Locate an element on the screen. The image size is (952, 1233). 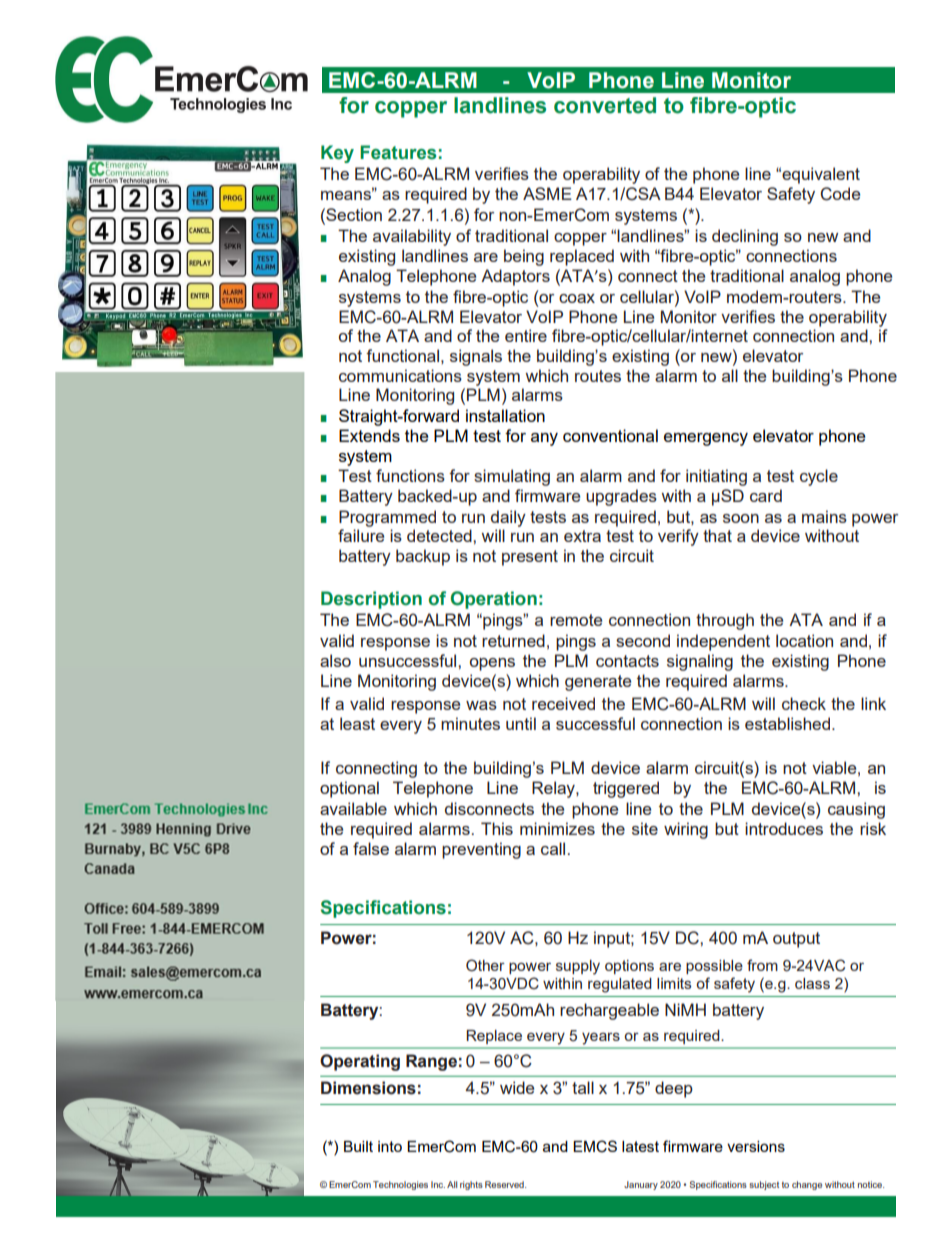
into is located at coordinates (390, 1146).
